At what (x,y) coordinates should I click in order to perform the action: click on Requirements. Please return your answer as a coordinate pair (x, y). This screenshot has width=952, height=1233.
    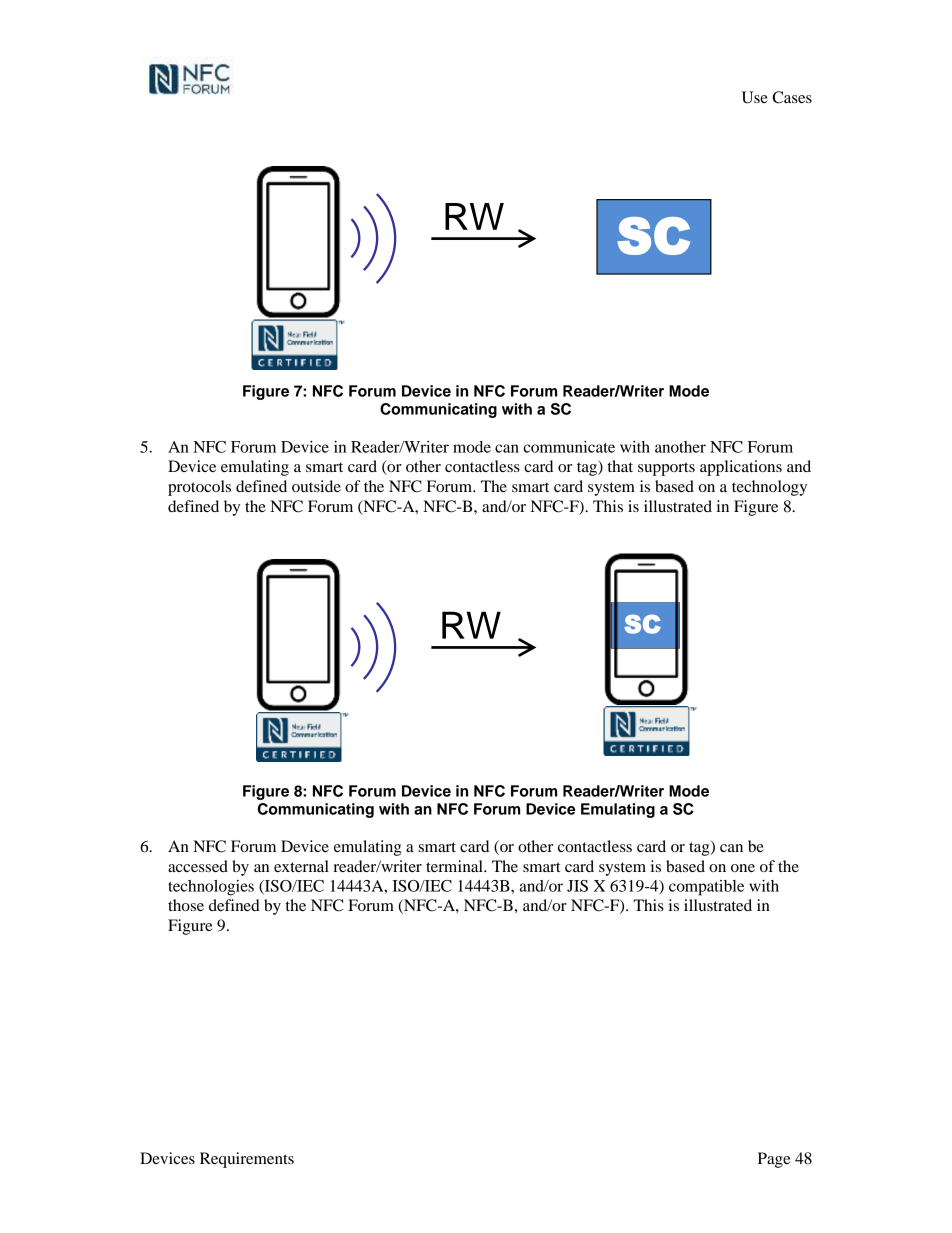
    Looking at the image, I should click on (247, 1160).
